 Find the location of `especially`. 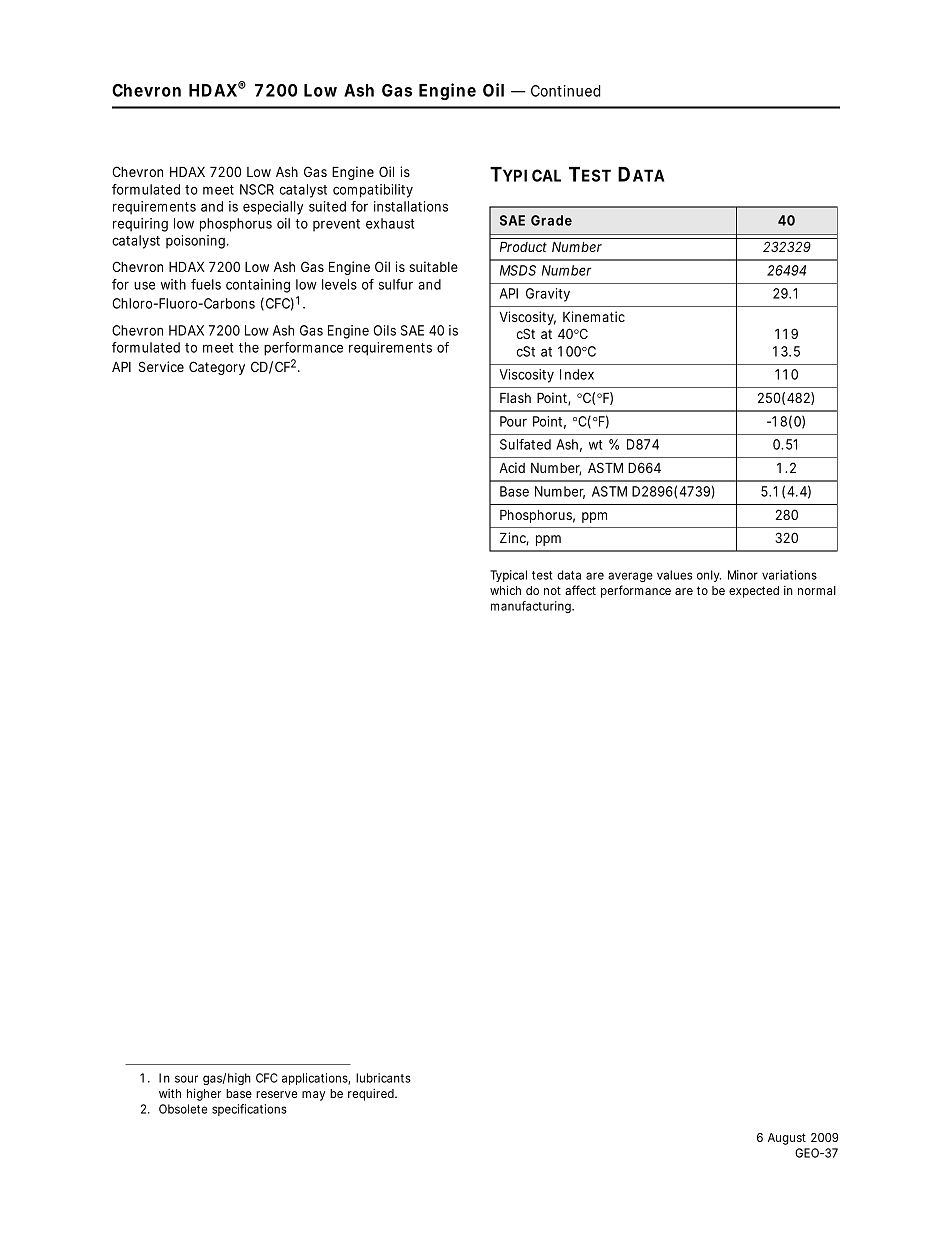

especially is located at coordinates (273, 208).
